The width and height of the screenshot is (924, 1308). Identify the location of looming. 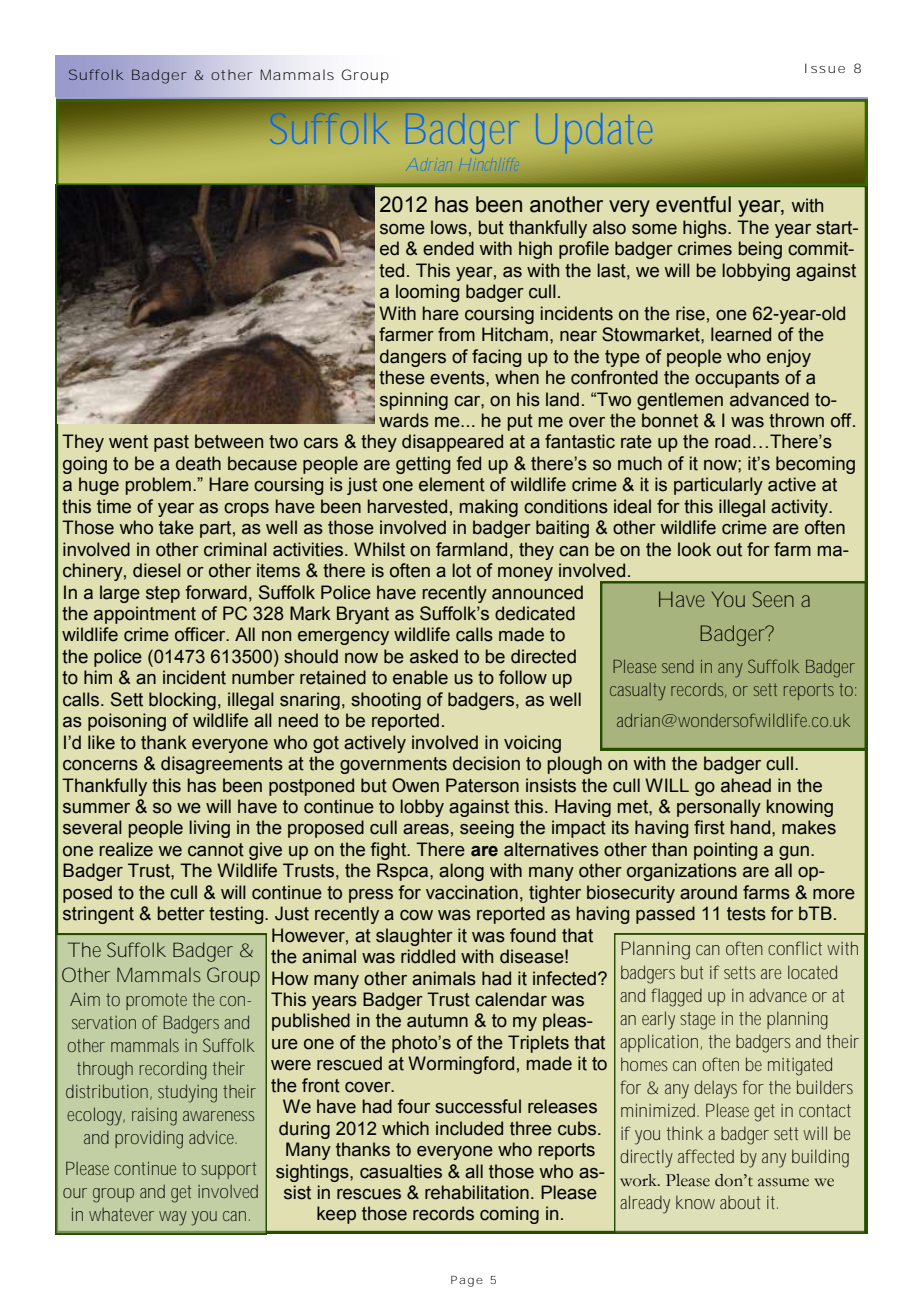
(427, 293).
